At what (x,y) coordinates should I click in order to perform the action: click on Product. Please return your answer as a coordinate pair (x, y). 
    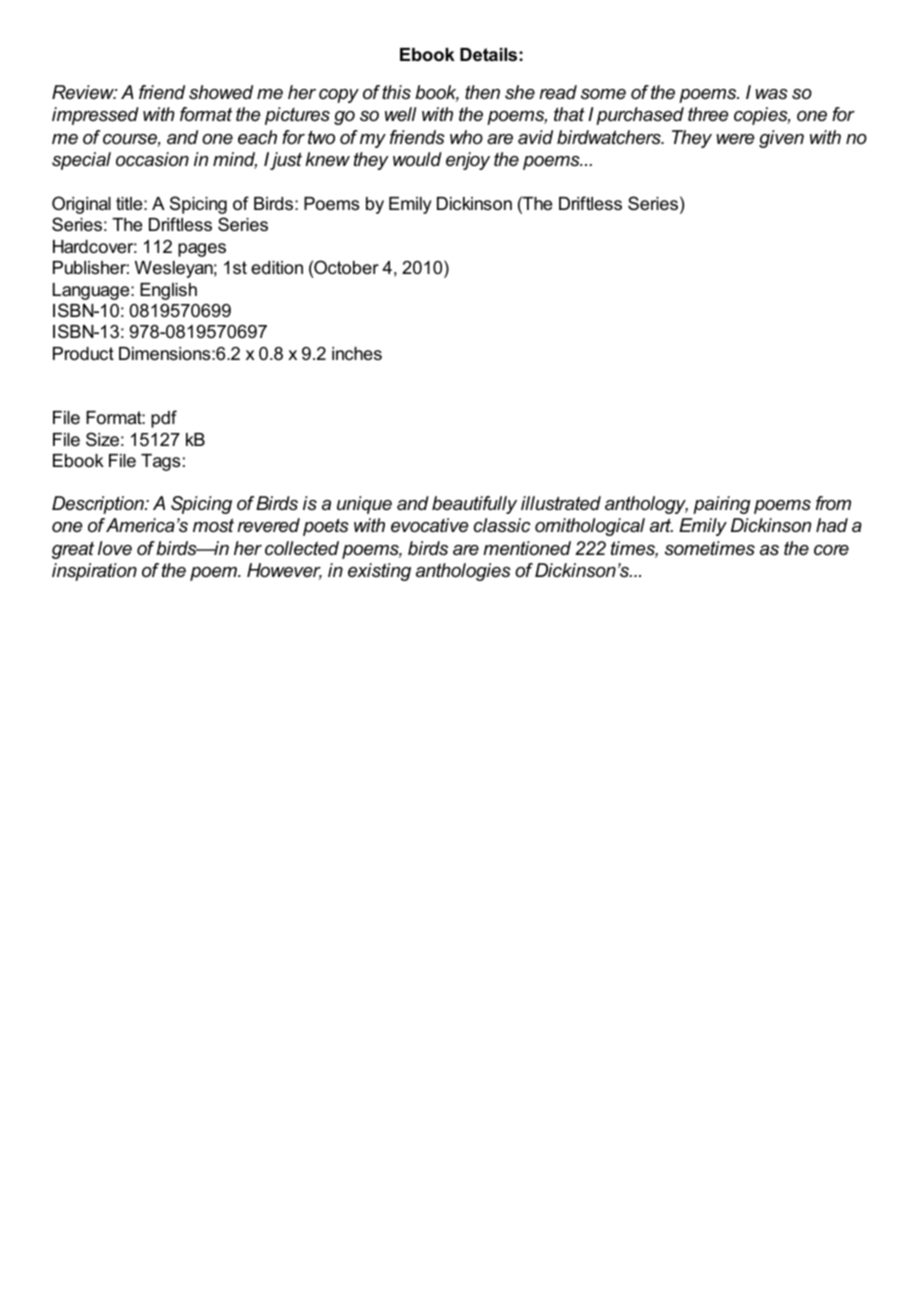
    Looking at the image, I should click on (83, 353).
